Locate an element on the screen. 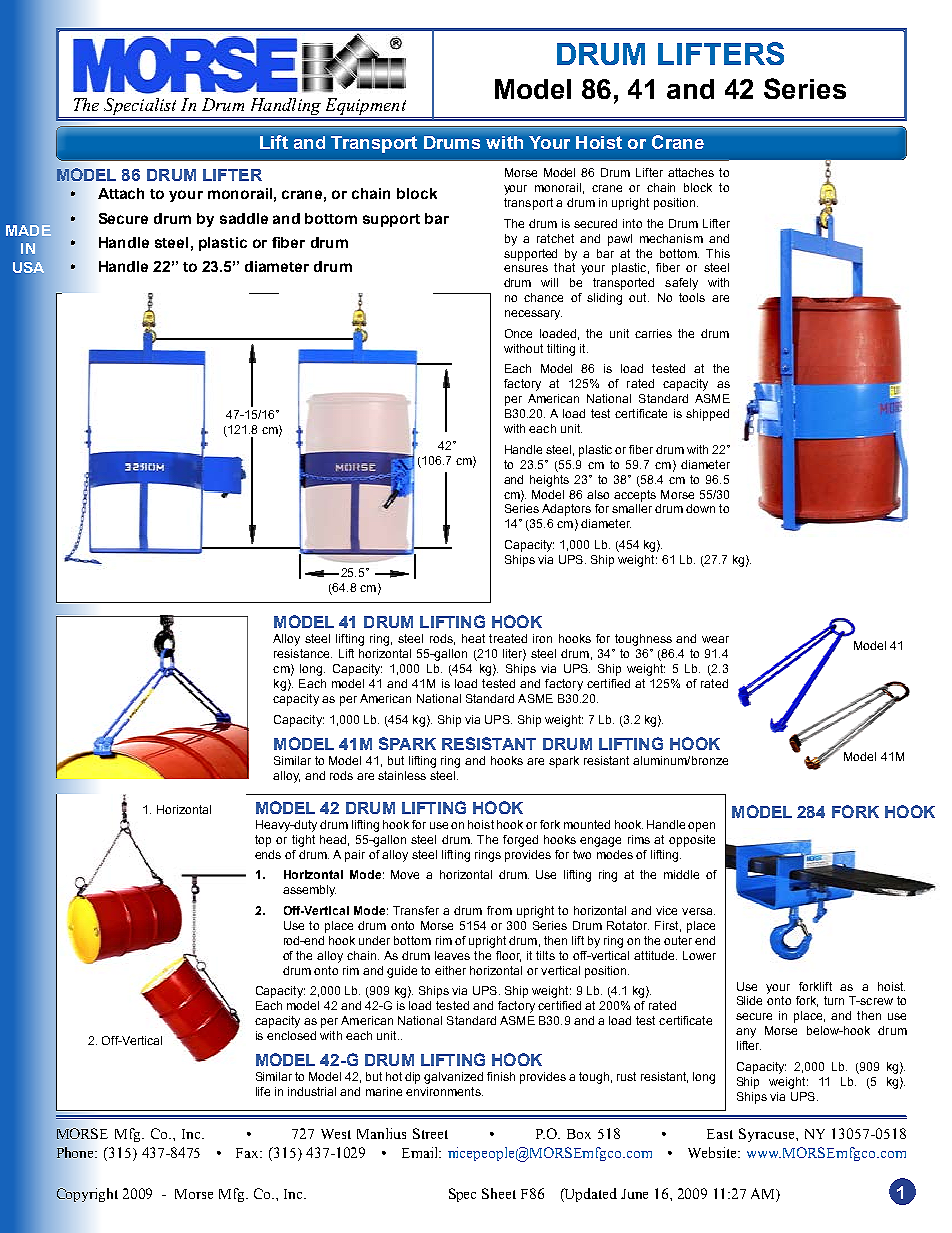  heat is located at coordinates (473, 638).
